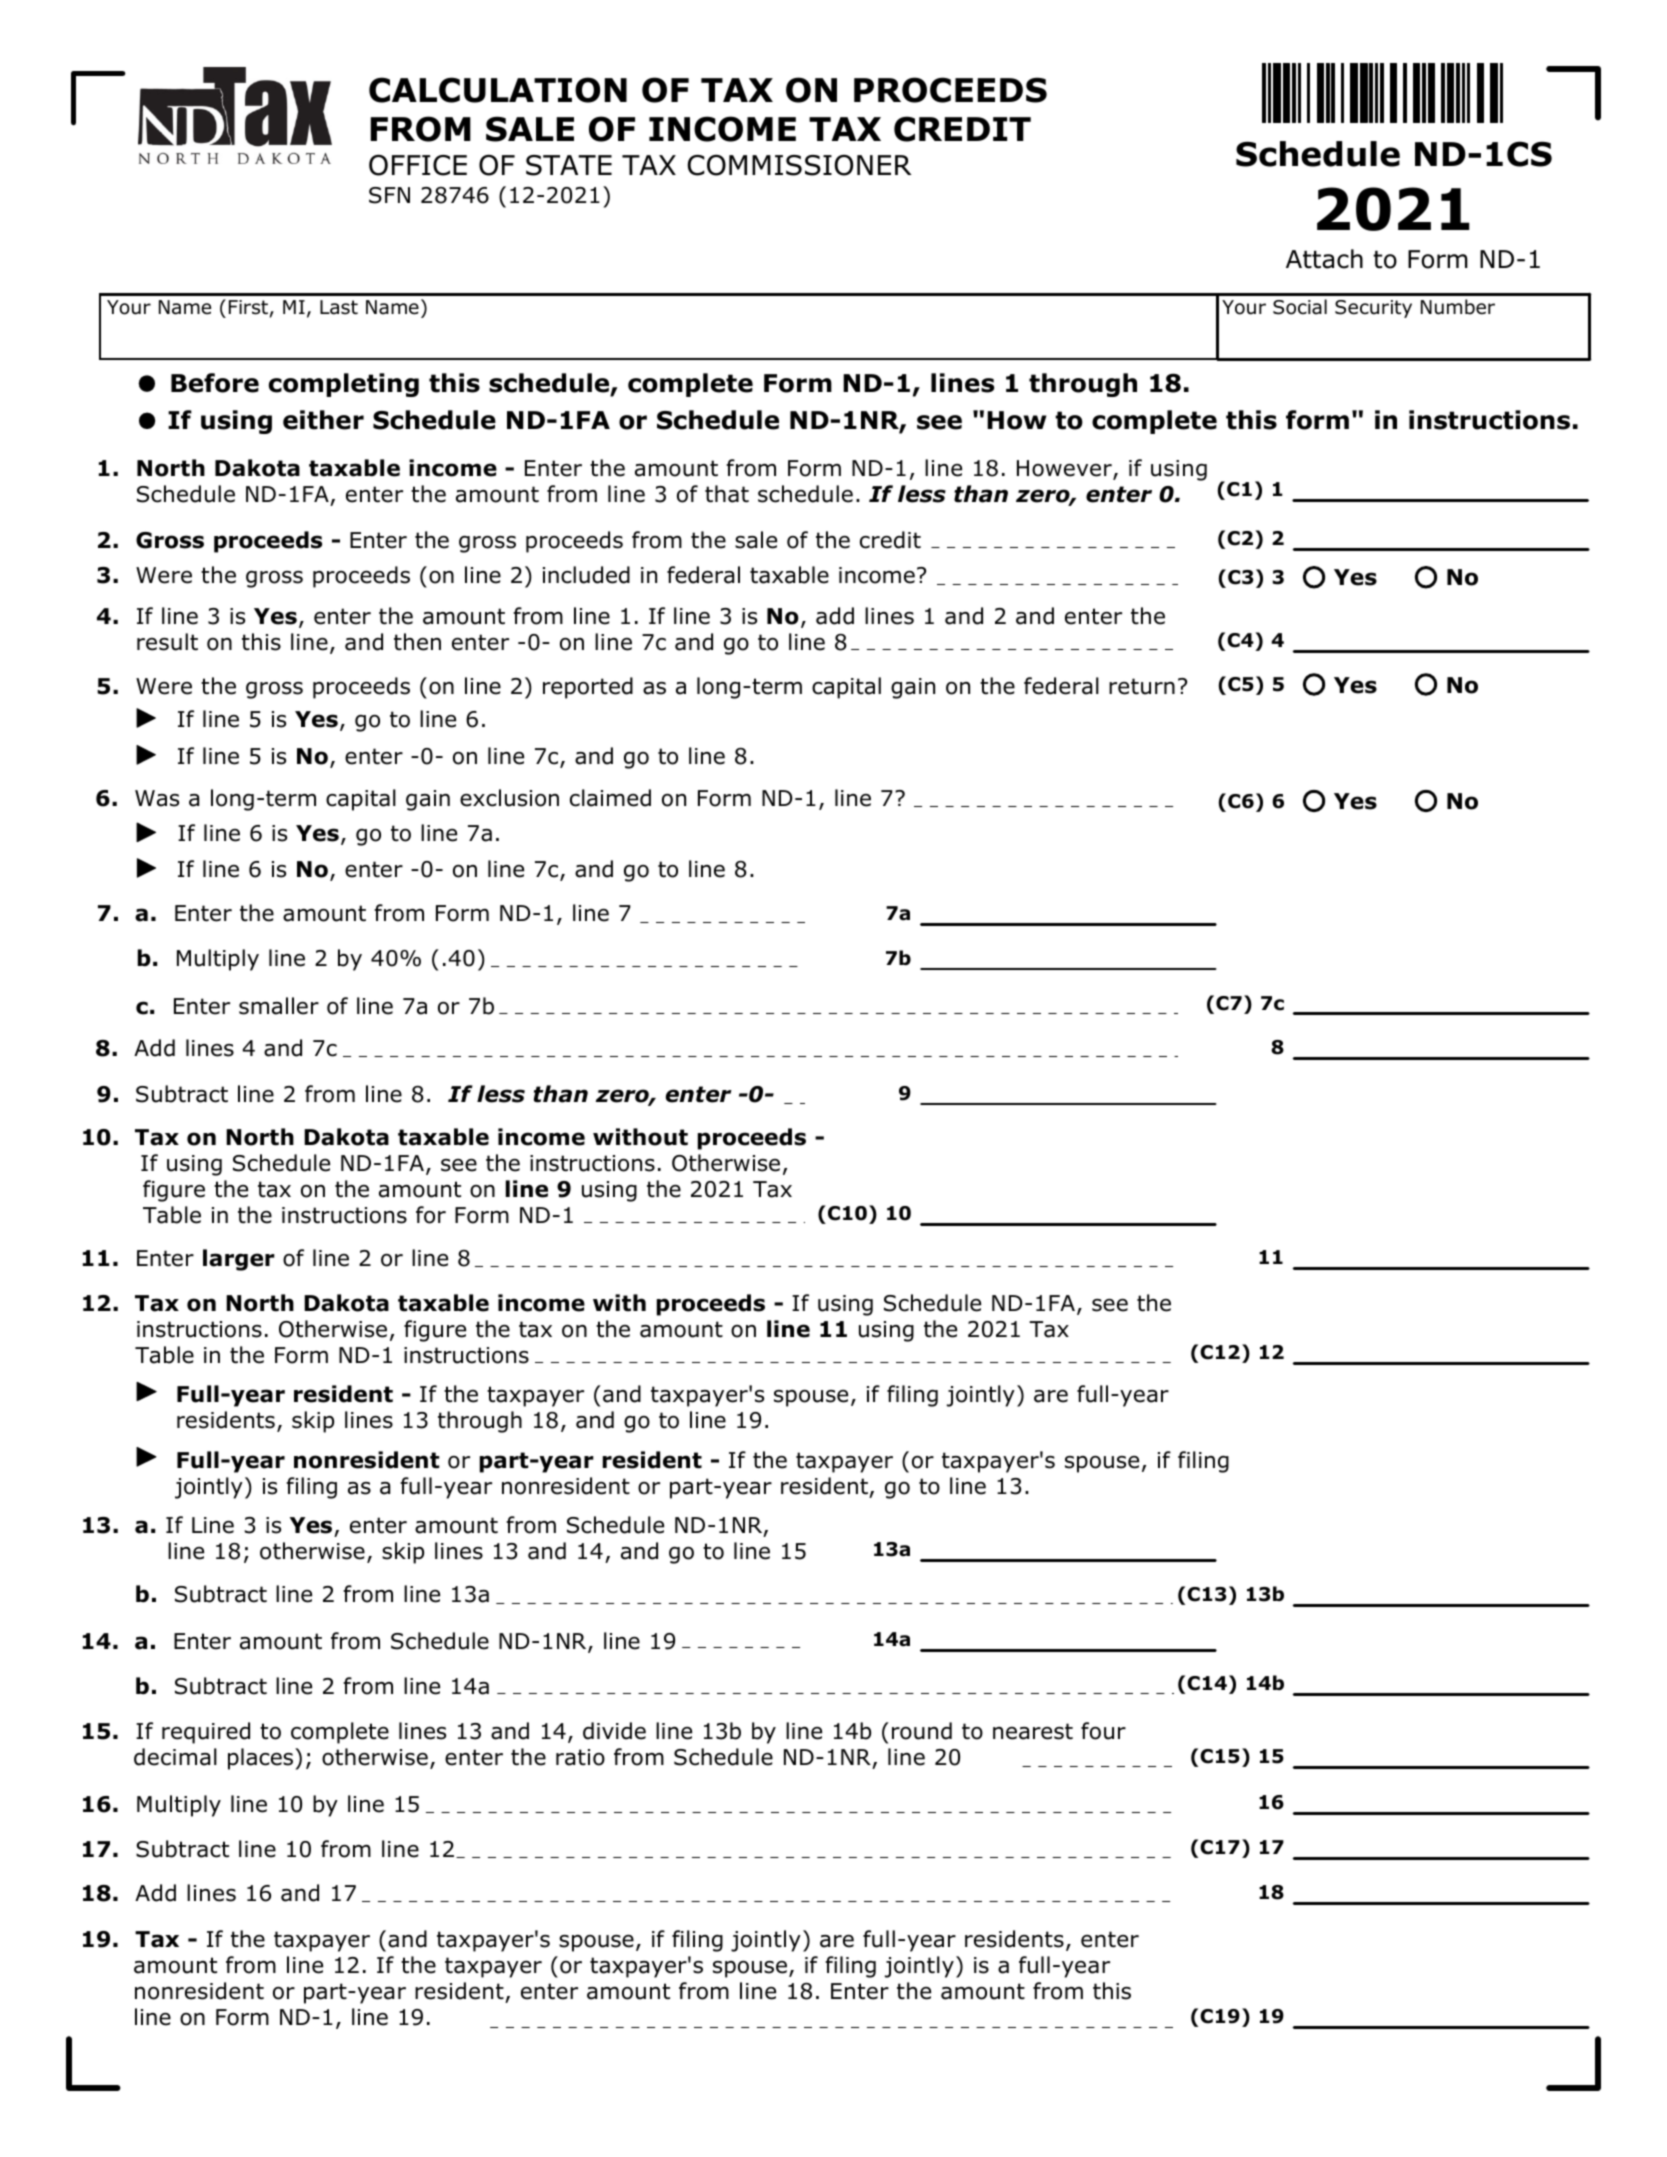 Image resolution: width=1667 pixels, height=2157 pixels. What do you see at coordinates (1324, 259) in the document?
I see `Attach` at bounding box center [1324, 259].
